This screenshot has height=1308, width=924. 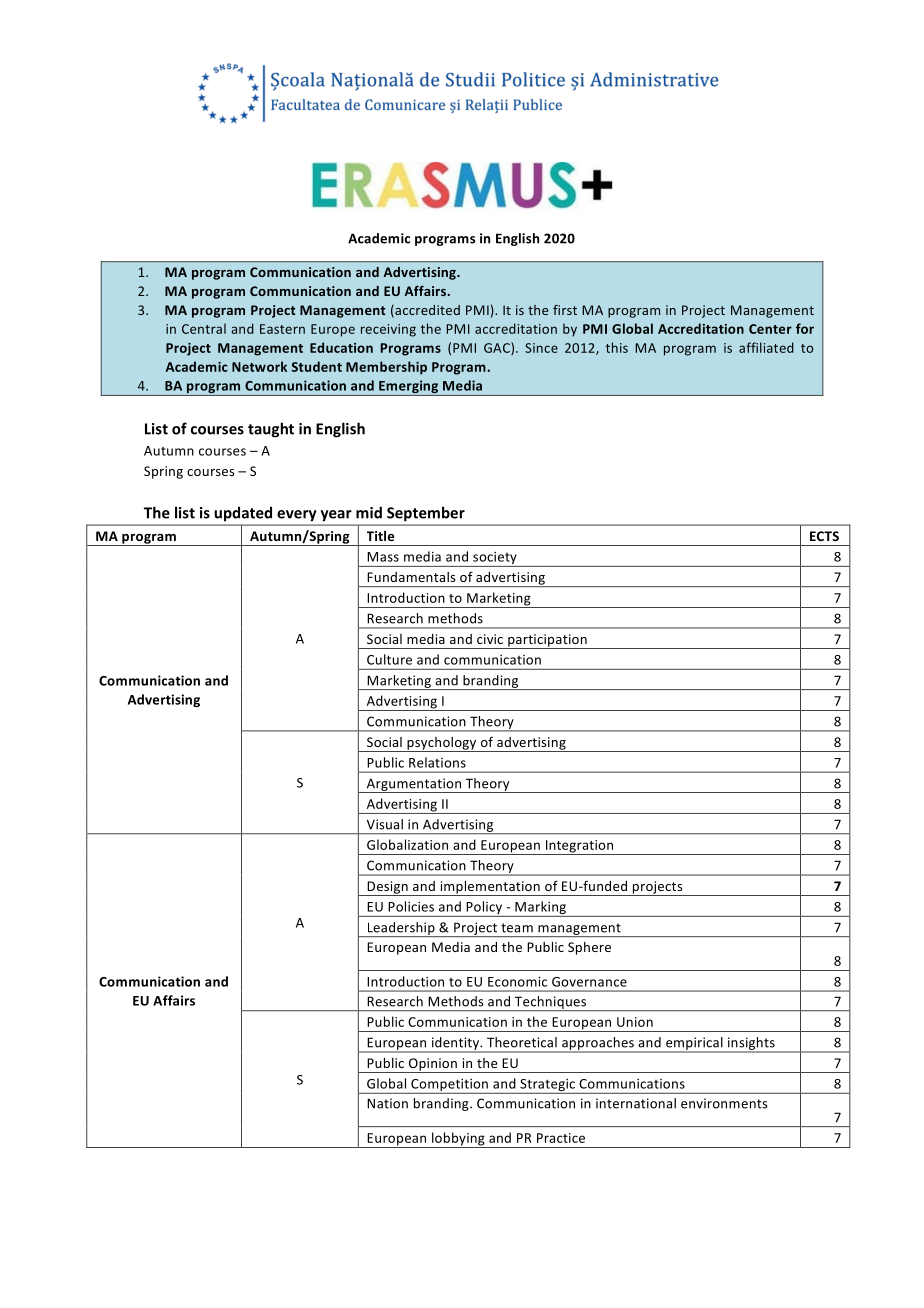 I want to click on psychology, so click(x=442, y=744).
